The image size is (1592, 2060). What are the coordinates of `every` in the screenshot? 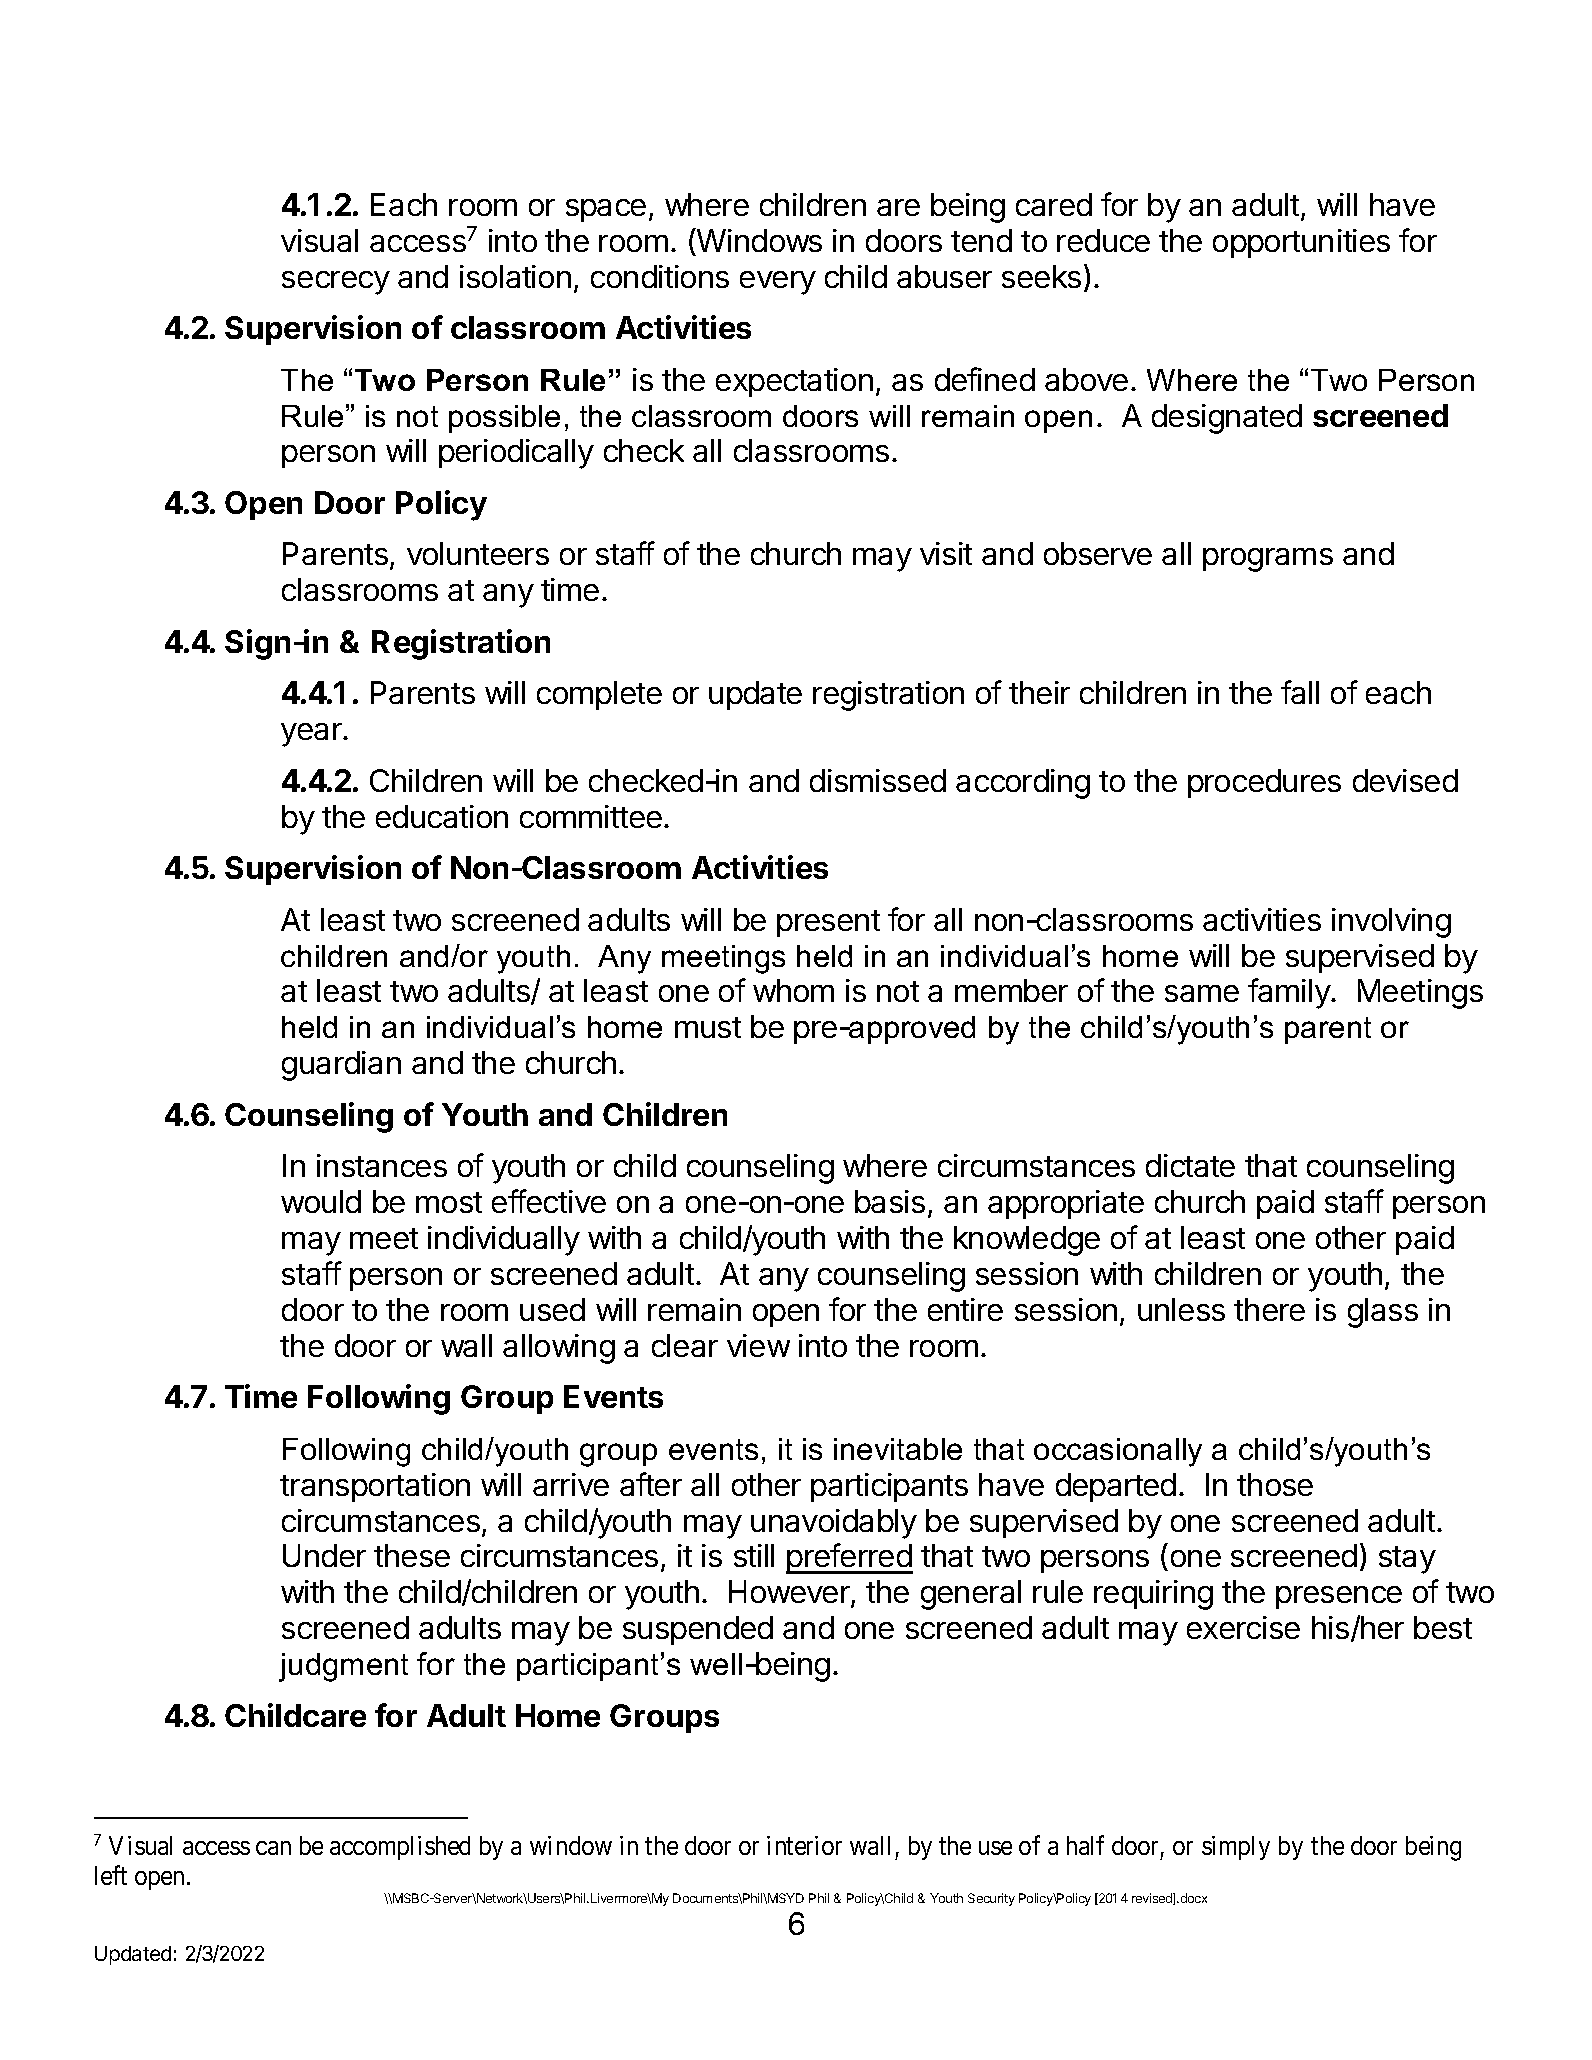 It's located at (778, 283).
